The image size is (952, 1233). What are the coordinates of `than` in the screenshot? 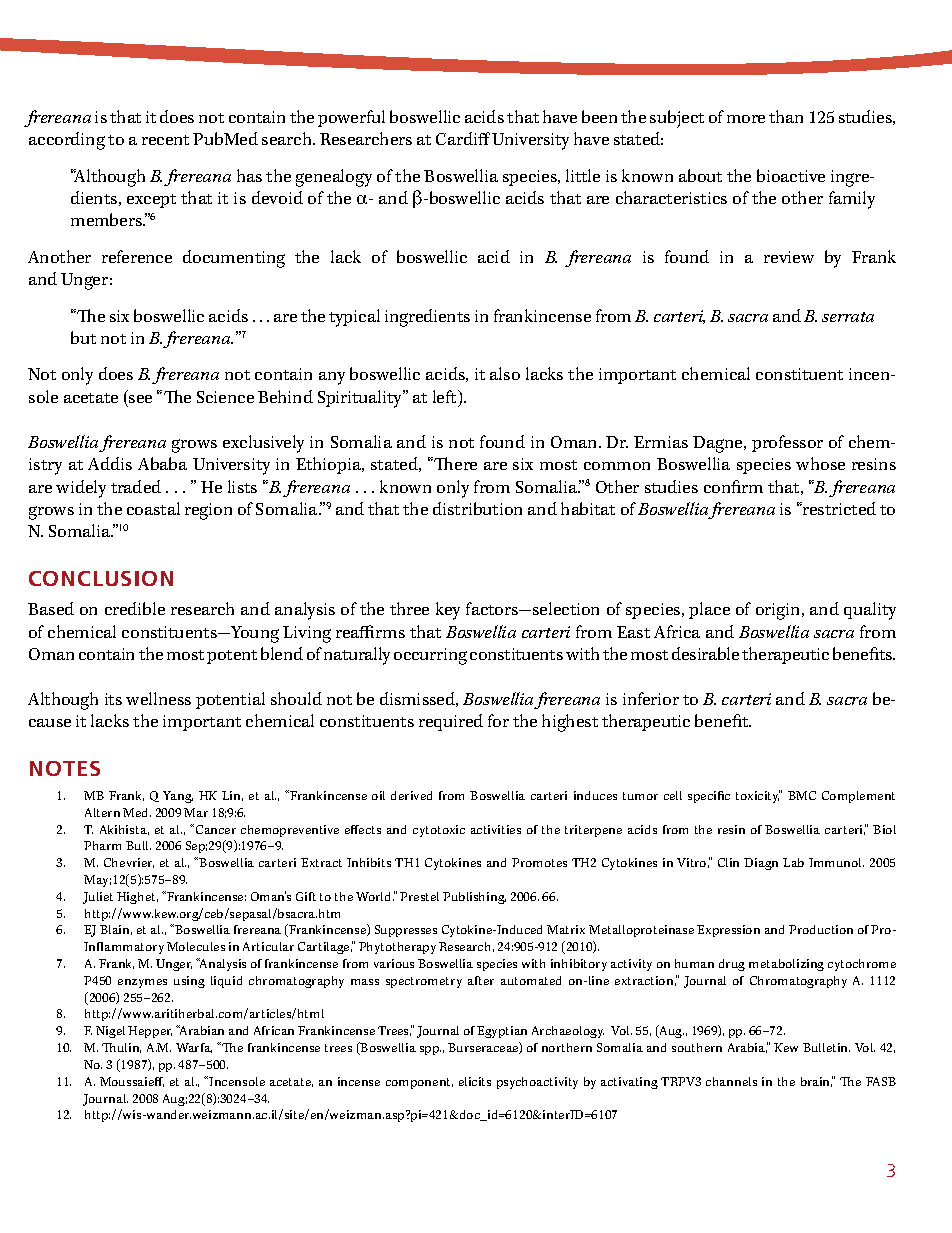 It's located at (786, 116).
